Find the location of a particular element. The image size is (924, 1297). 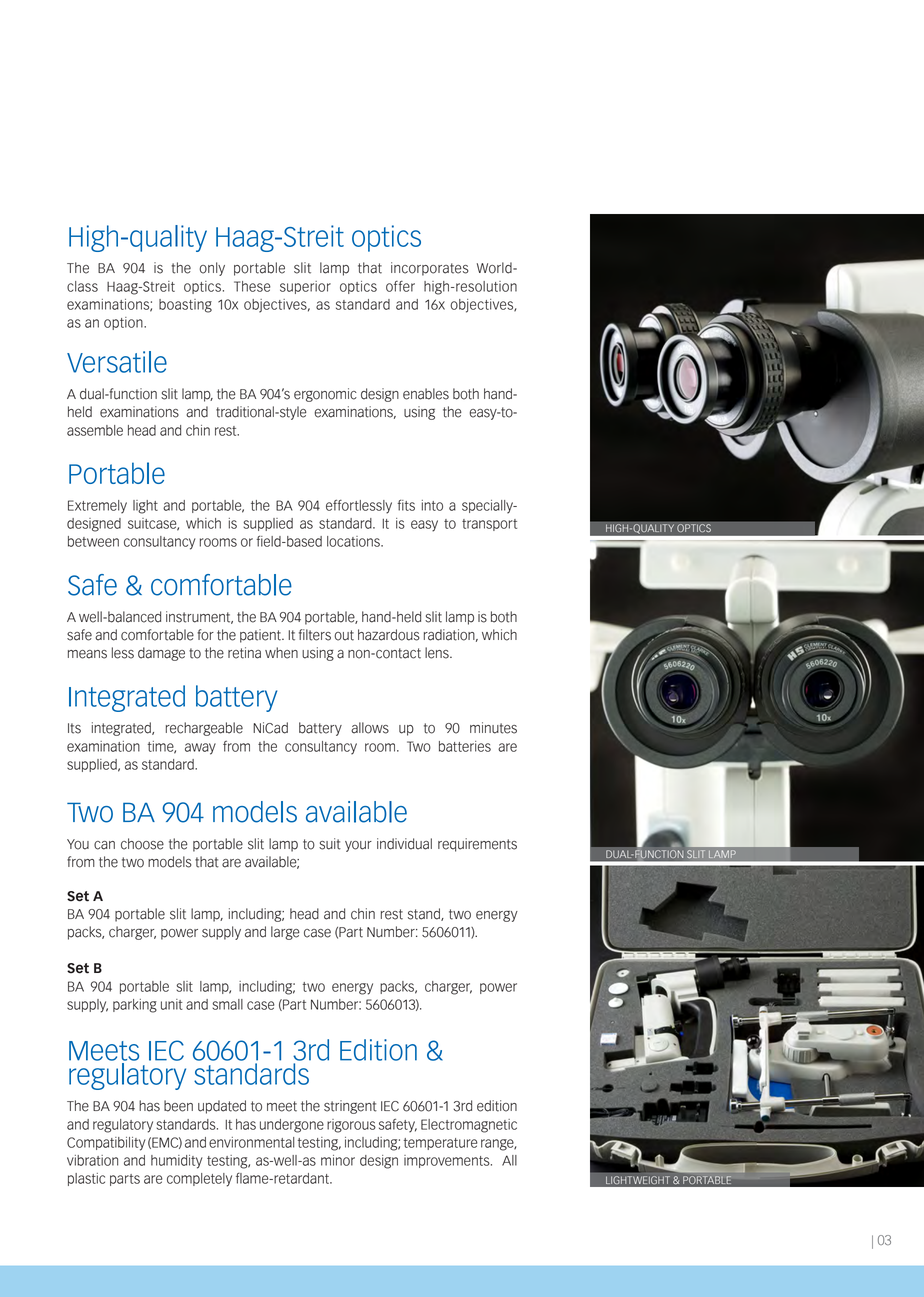

into is located at coordinates (432, 505).
